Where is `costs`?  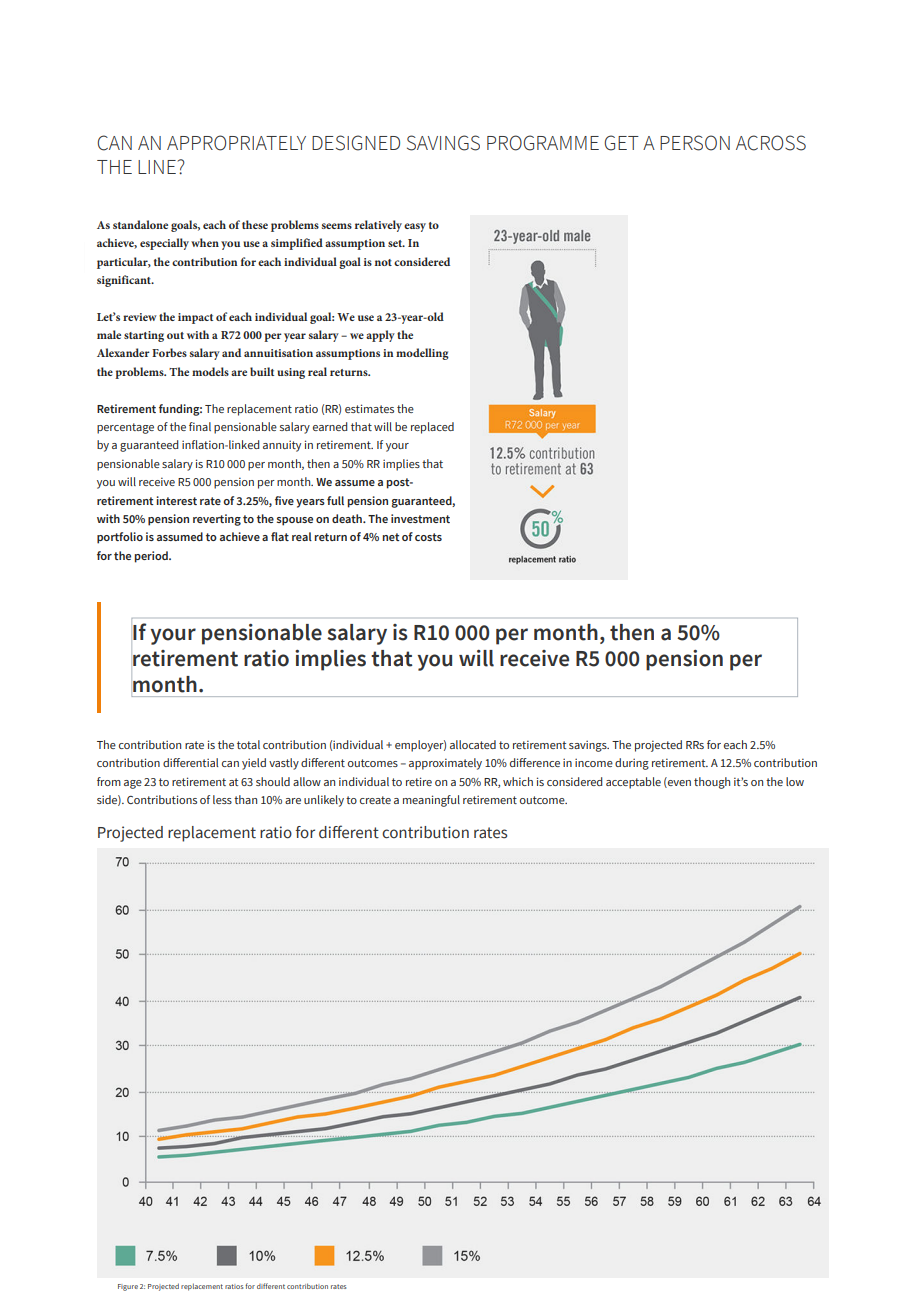 costs is located at coordinates (428, 537).
